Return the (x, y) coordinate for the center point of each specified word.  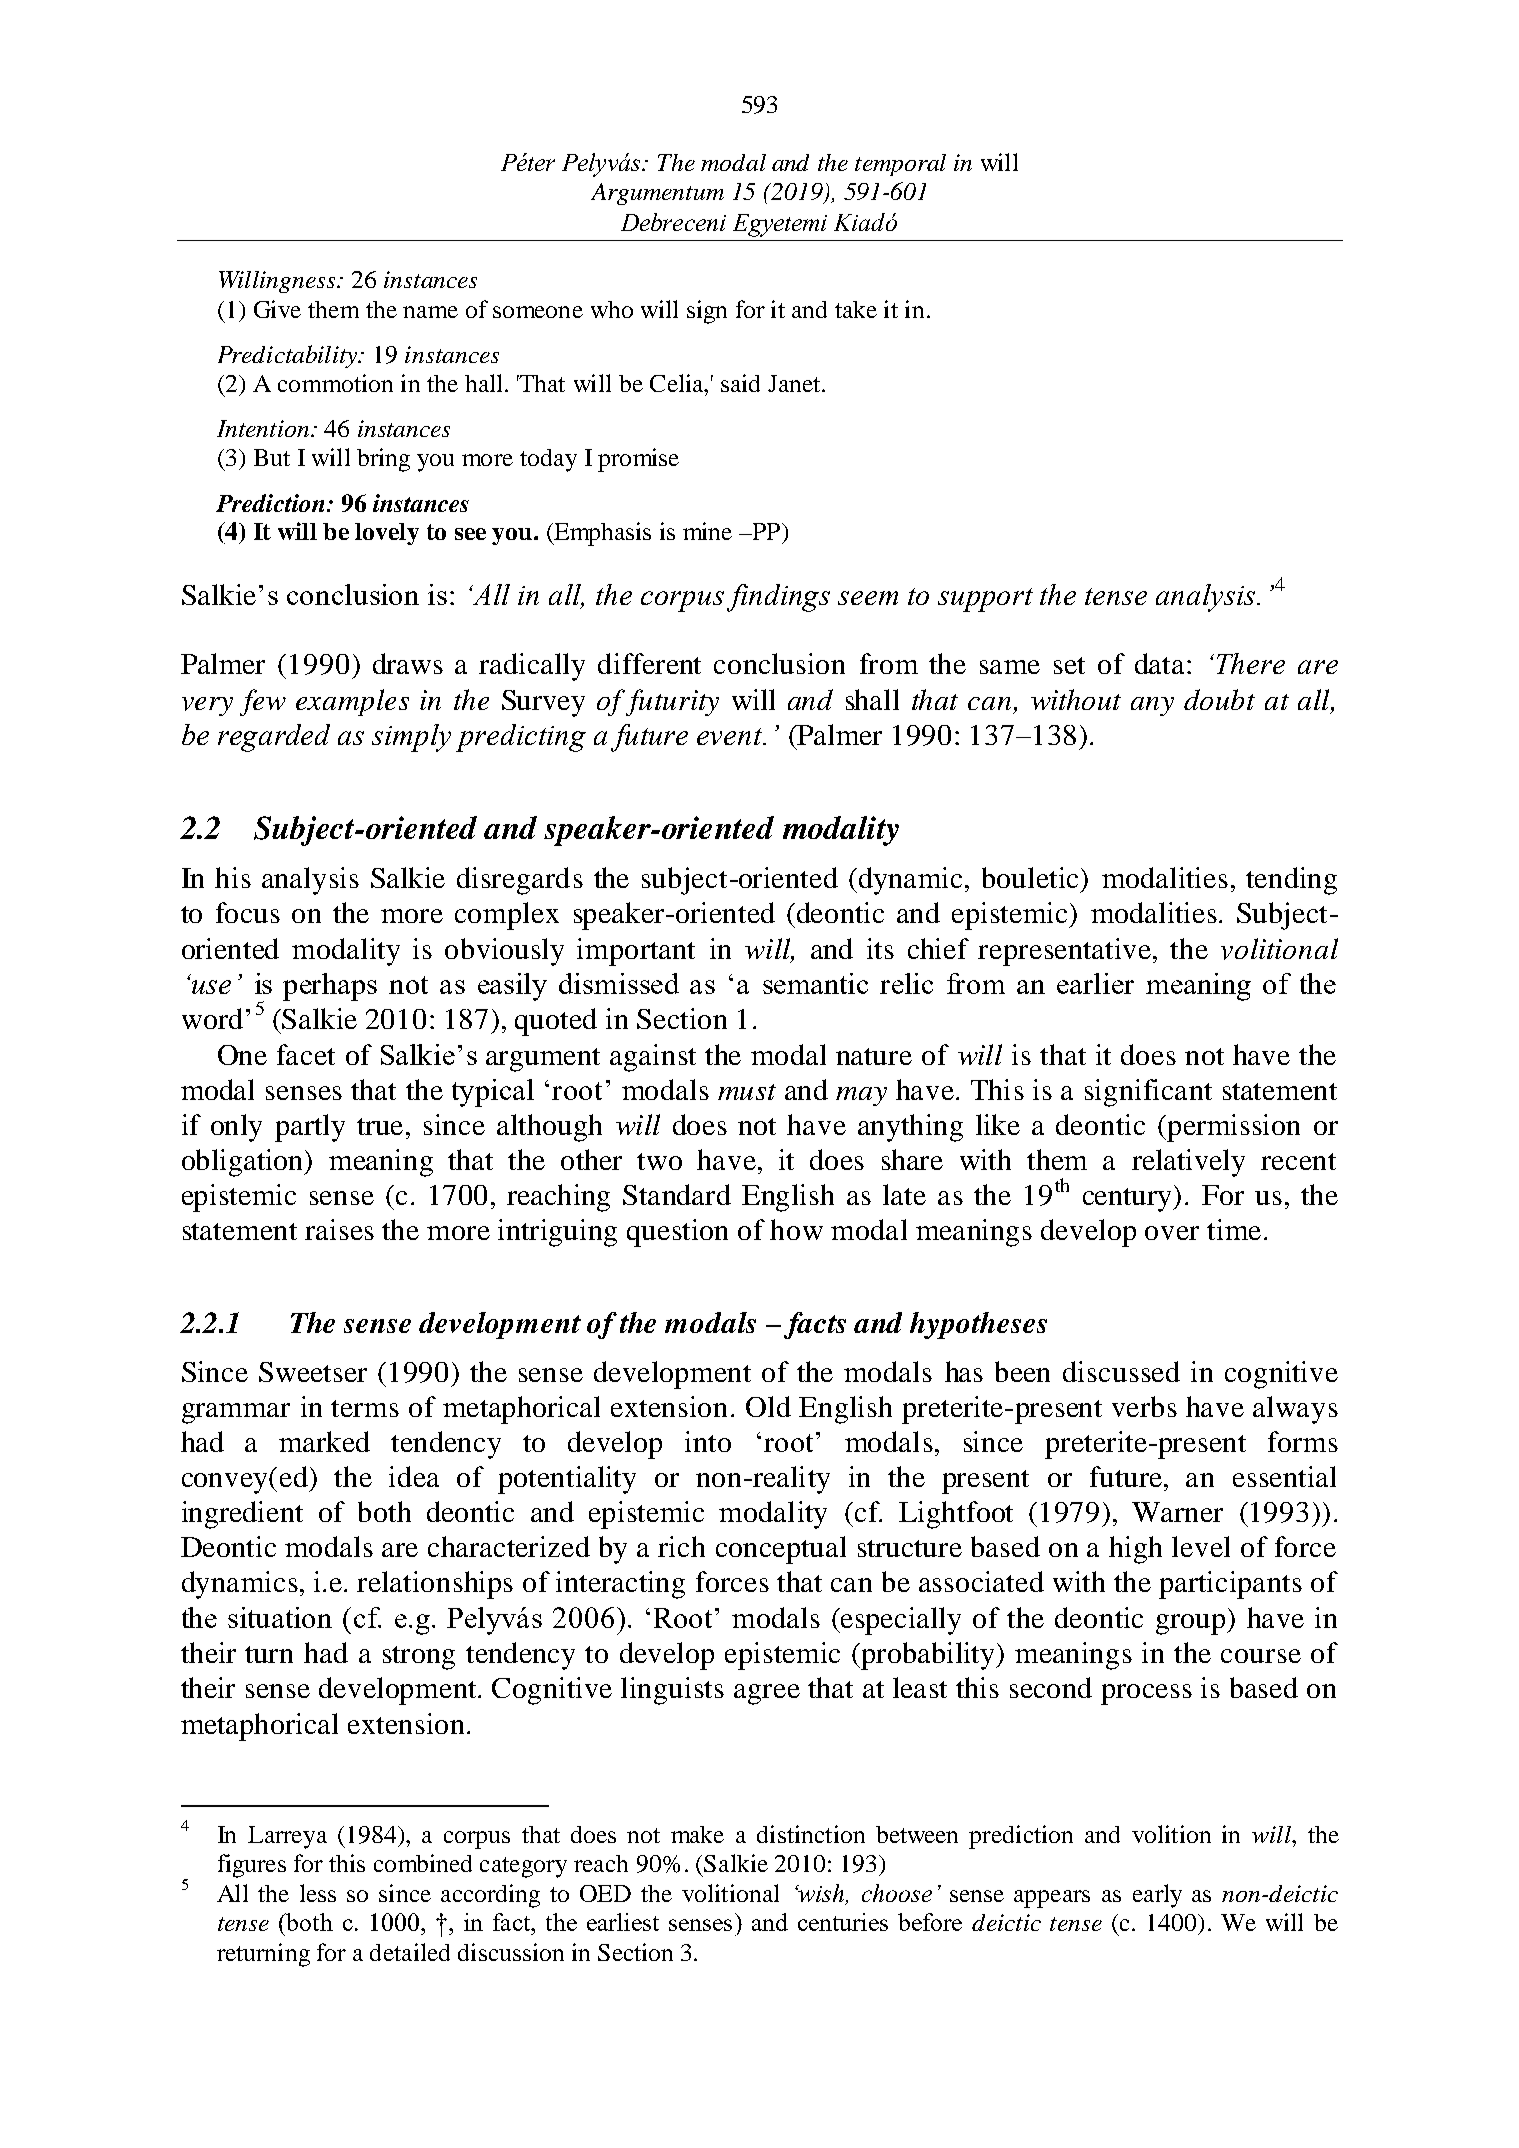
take (856, 309)
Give (277, 309)
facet (306, 1054)
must (747, 1092)
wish (822, 1894)
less (318, 1893)
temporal (900, 165)
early (1157, 1896)
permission (1233, 1128)
